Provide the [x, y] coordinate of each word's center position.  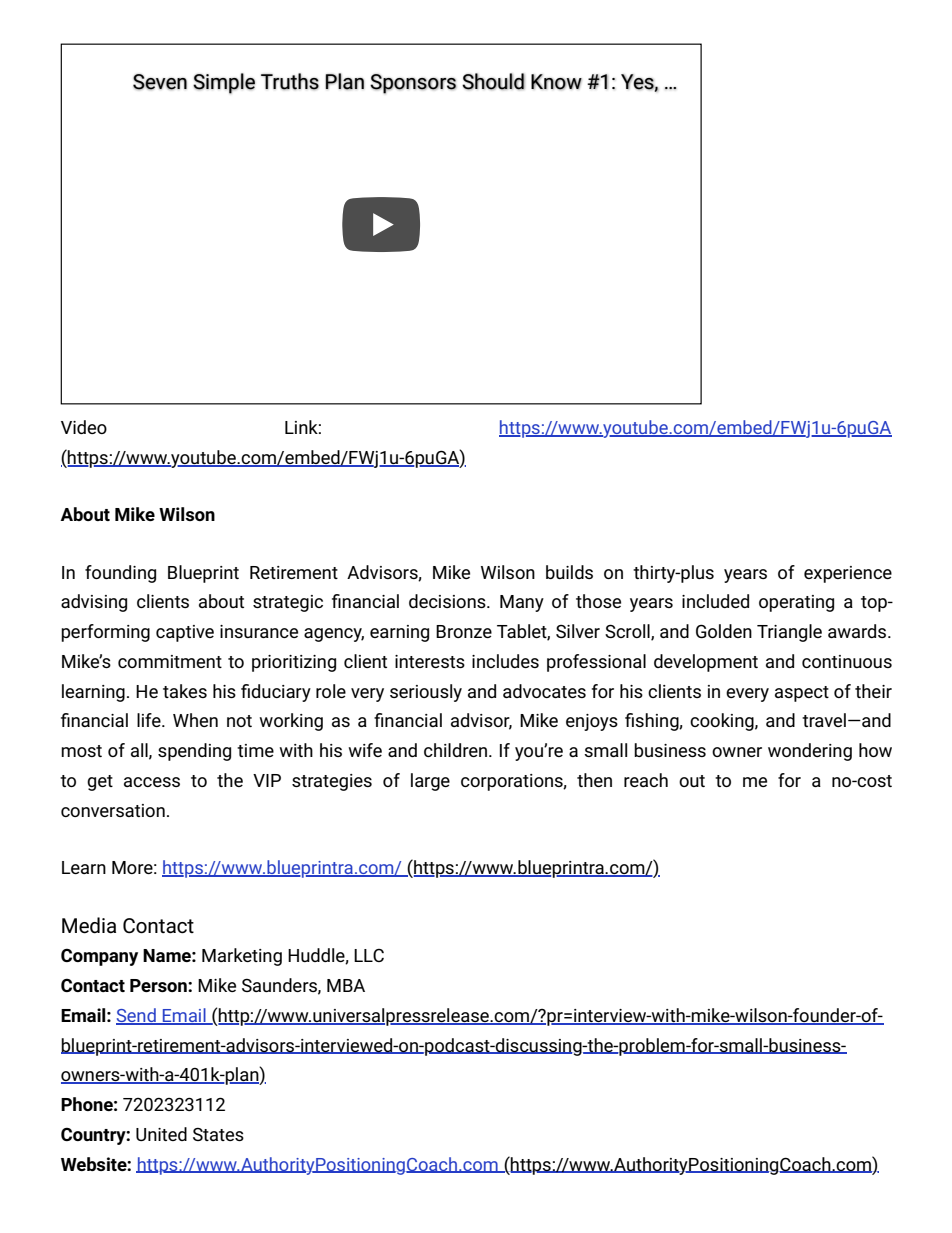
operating [796, 603]
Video [84, 427]
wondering [810, 752]
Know [556, 82]
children [455, 750]
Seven [160, 82]
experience [848, 574]
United [161, 1134]
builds [569, 572]
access [152, 782]
